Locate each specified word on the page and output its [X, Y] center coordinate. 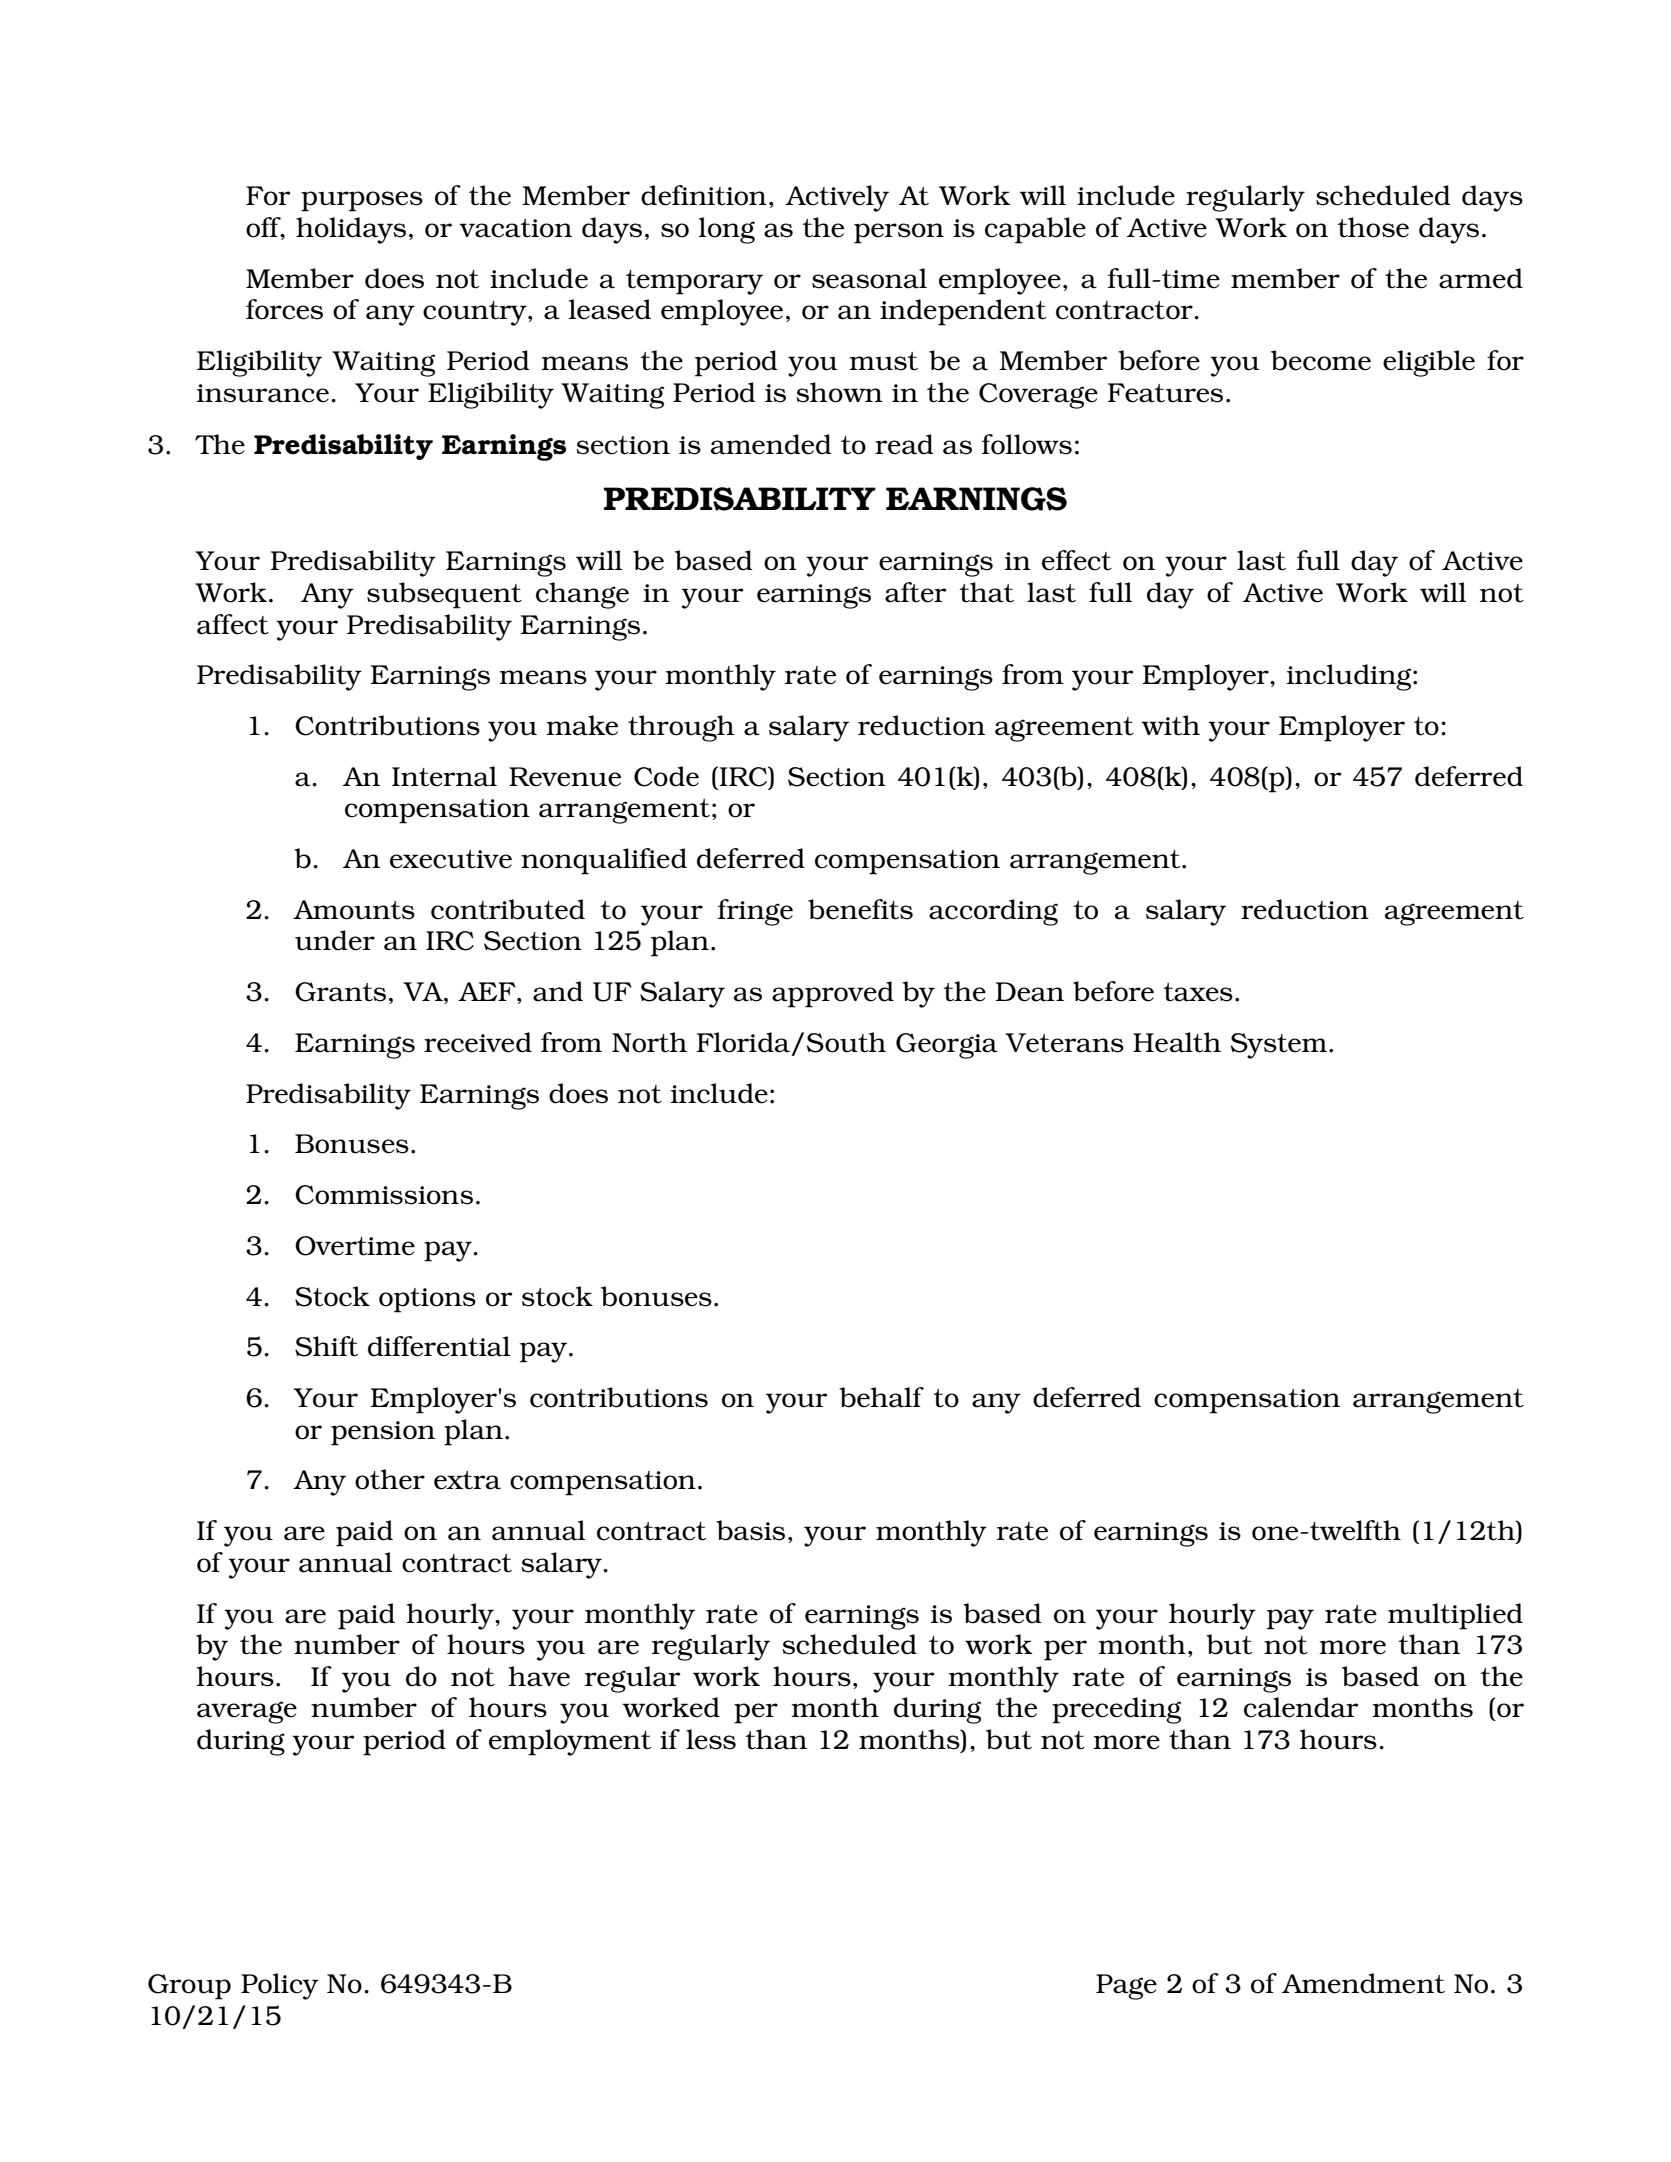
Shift [326, 1346]
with [1171, 725]
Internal [444, 776]
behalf [881, 1397]
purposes [362, 201]
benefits [860, 909]
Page [1126, 1987]
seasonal [869, 278]
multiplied [1455, 1616]
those [1373, 227]
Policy [280, 1986]
